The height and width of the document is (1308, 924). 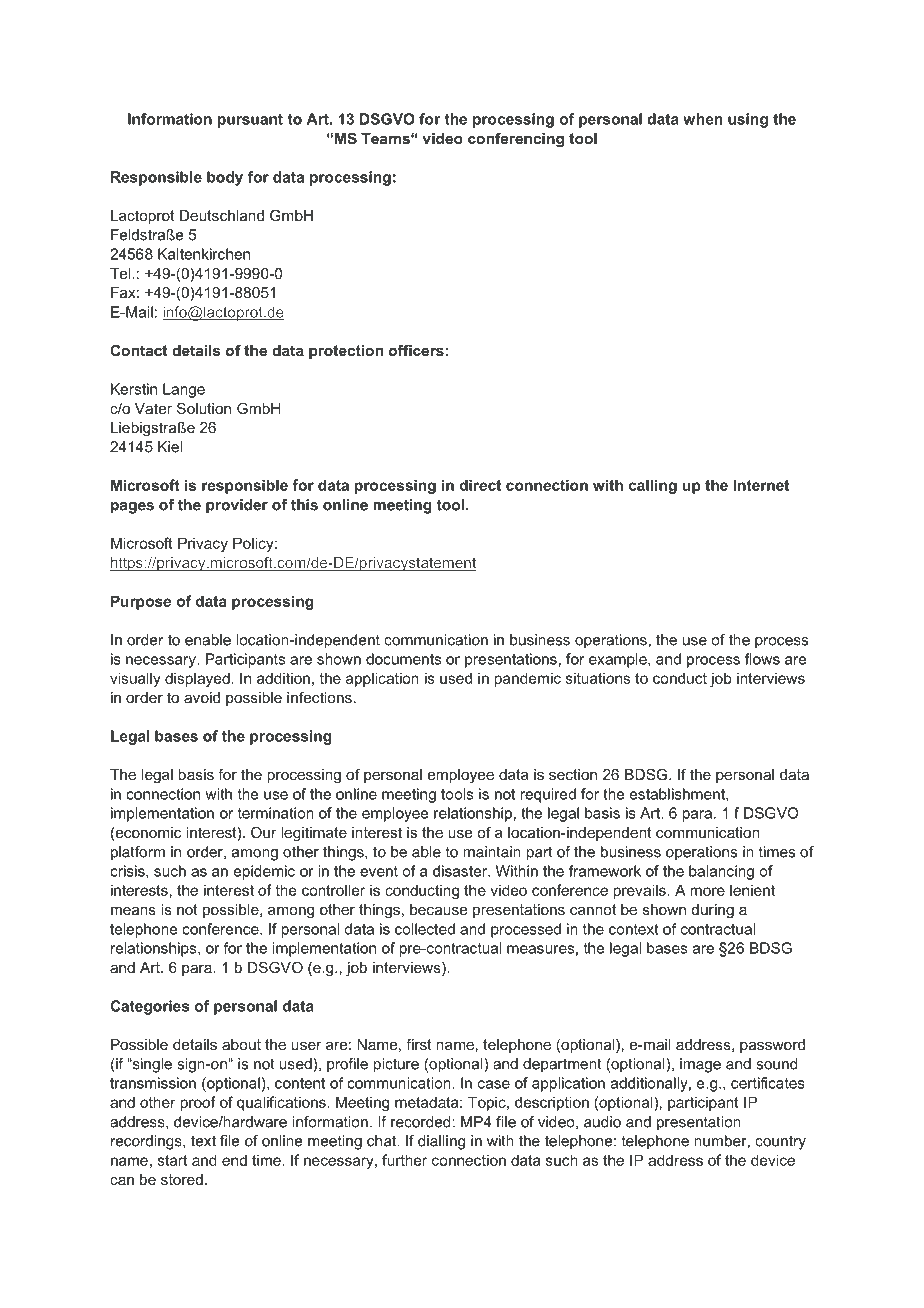 What do you see at coordinates (762, 659) in the document?
I see `flows` at bounding box center [762, 659].
